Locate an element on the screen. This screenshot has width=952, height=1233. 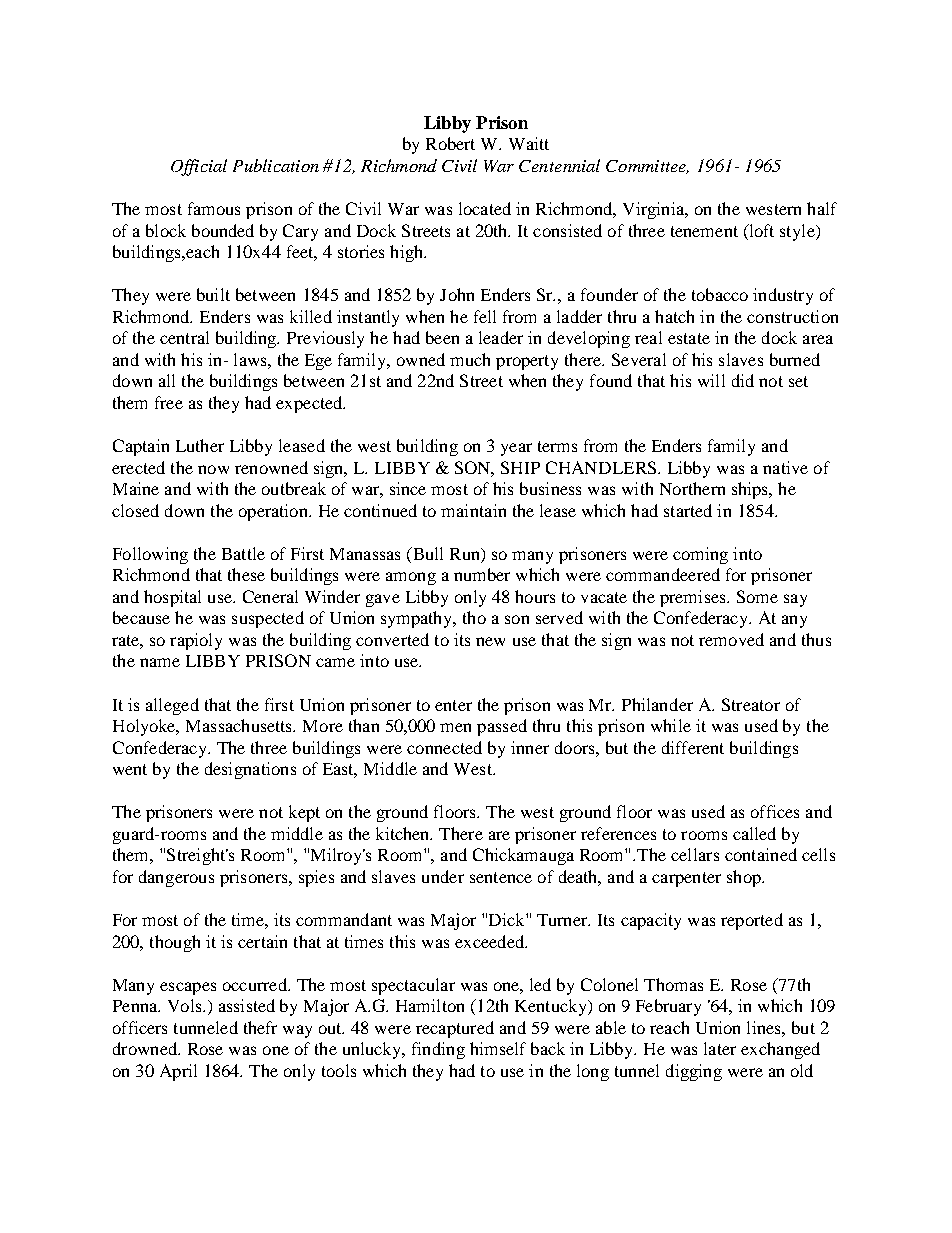
Robert is located at coordinates (450, 143).
